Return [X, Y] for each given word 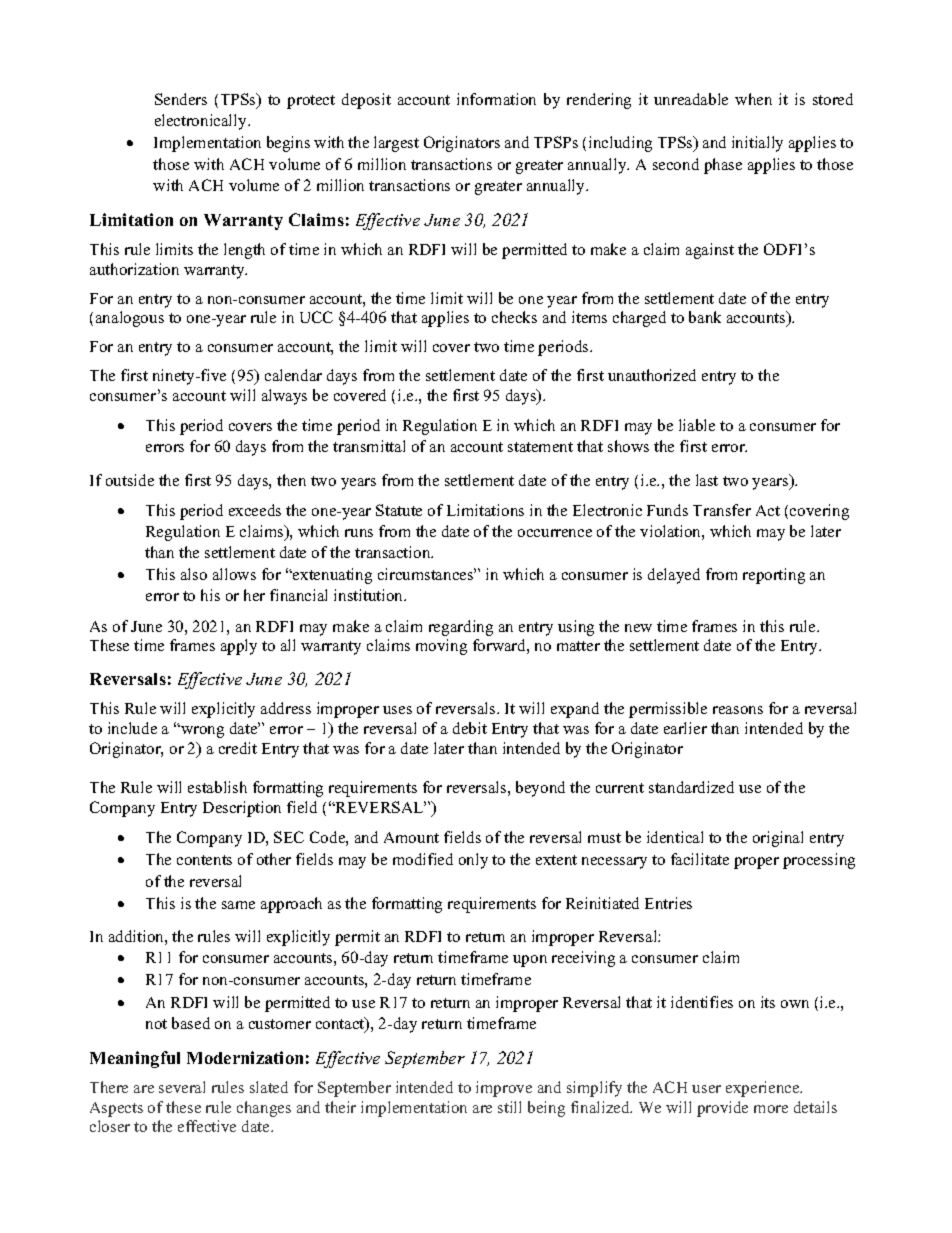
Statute [399, 510]
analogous [130, 319]
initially [757, 144]
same [238, 905]
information [496, 99]
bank [705, 317]
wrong [201, 731]
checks [514, 317]
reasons [738, 710]
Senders [181, 99]
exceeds [255, 510]
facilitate [700, 859]
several [182, 1087]
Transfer [722, 510]
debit [470, 728]
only [473, 861]
